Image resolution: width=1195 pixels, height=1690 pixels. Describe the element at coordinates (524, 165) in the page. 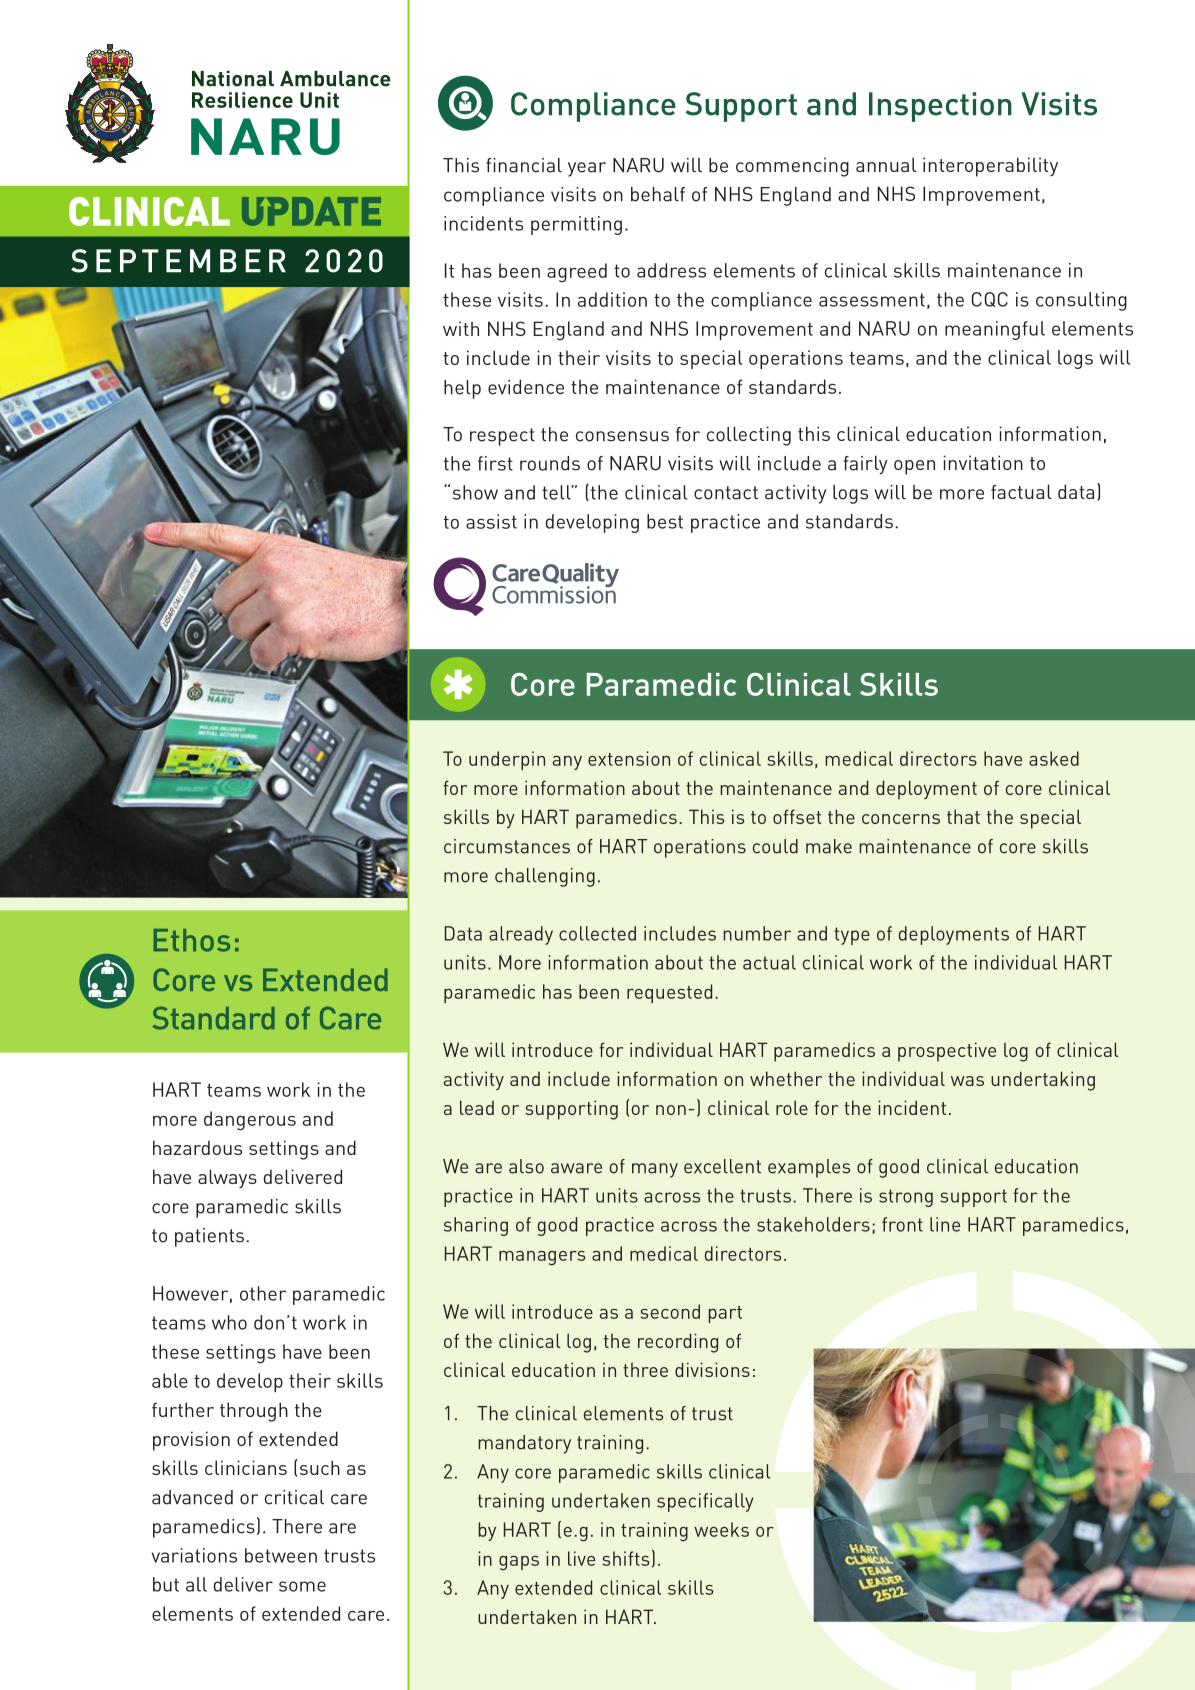

I see `financial` at that location.
